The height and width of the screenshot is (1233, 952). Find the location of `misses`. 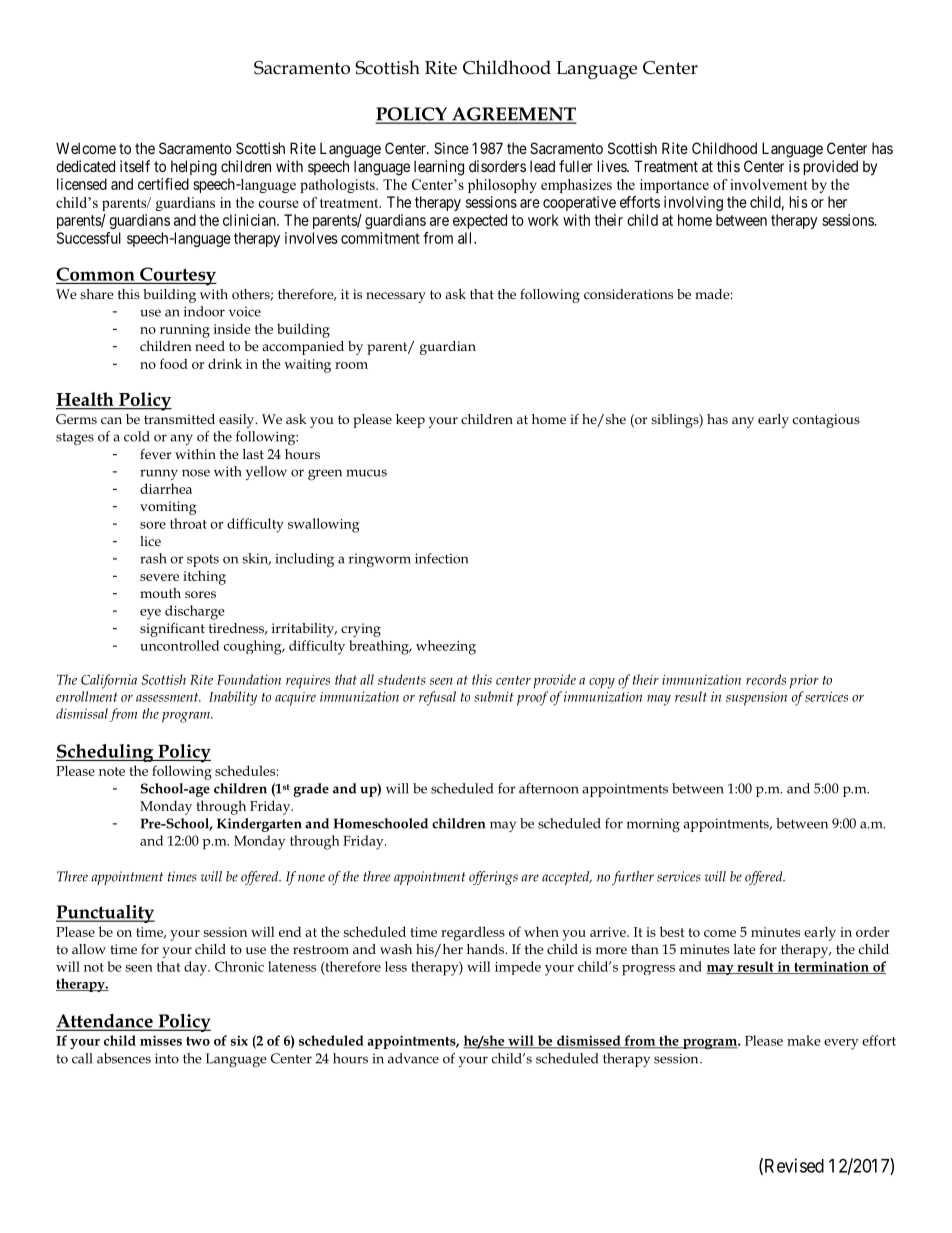

misses is located at coordinates (161, 1040).
